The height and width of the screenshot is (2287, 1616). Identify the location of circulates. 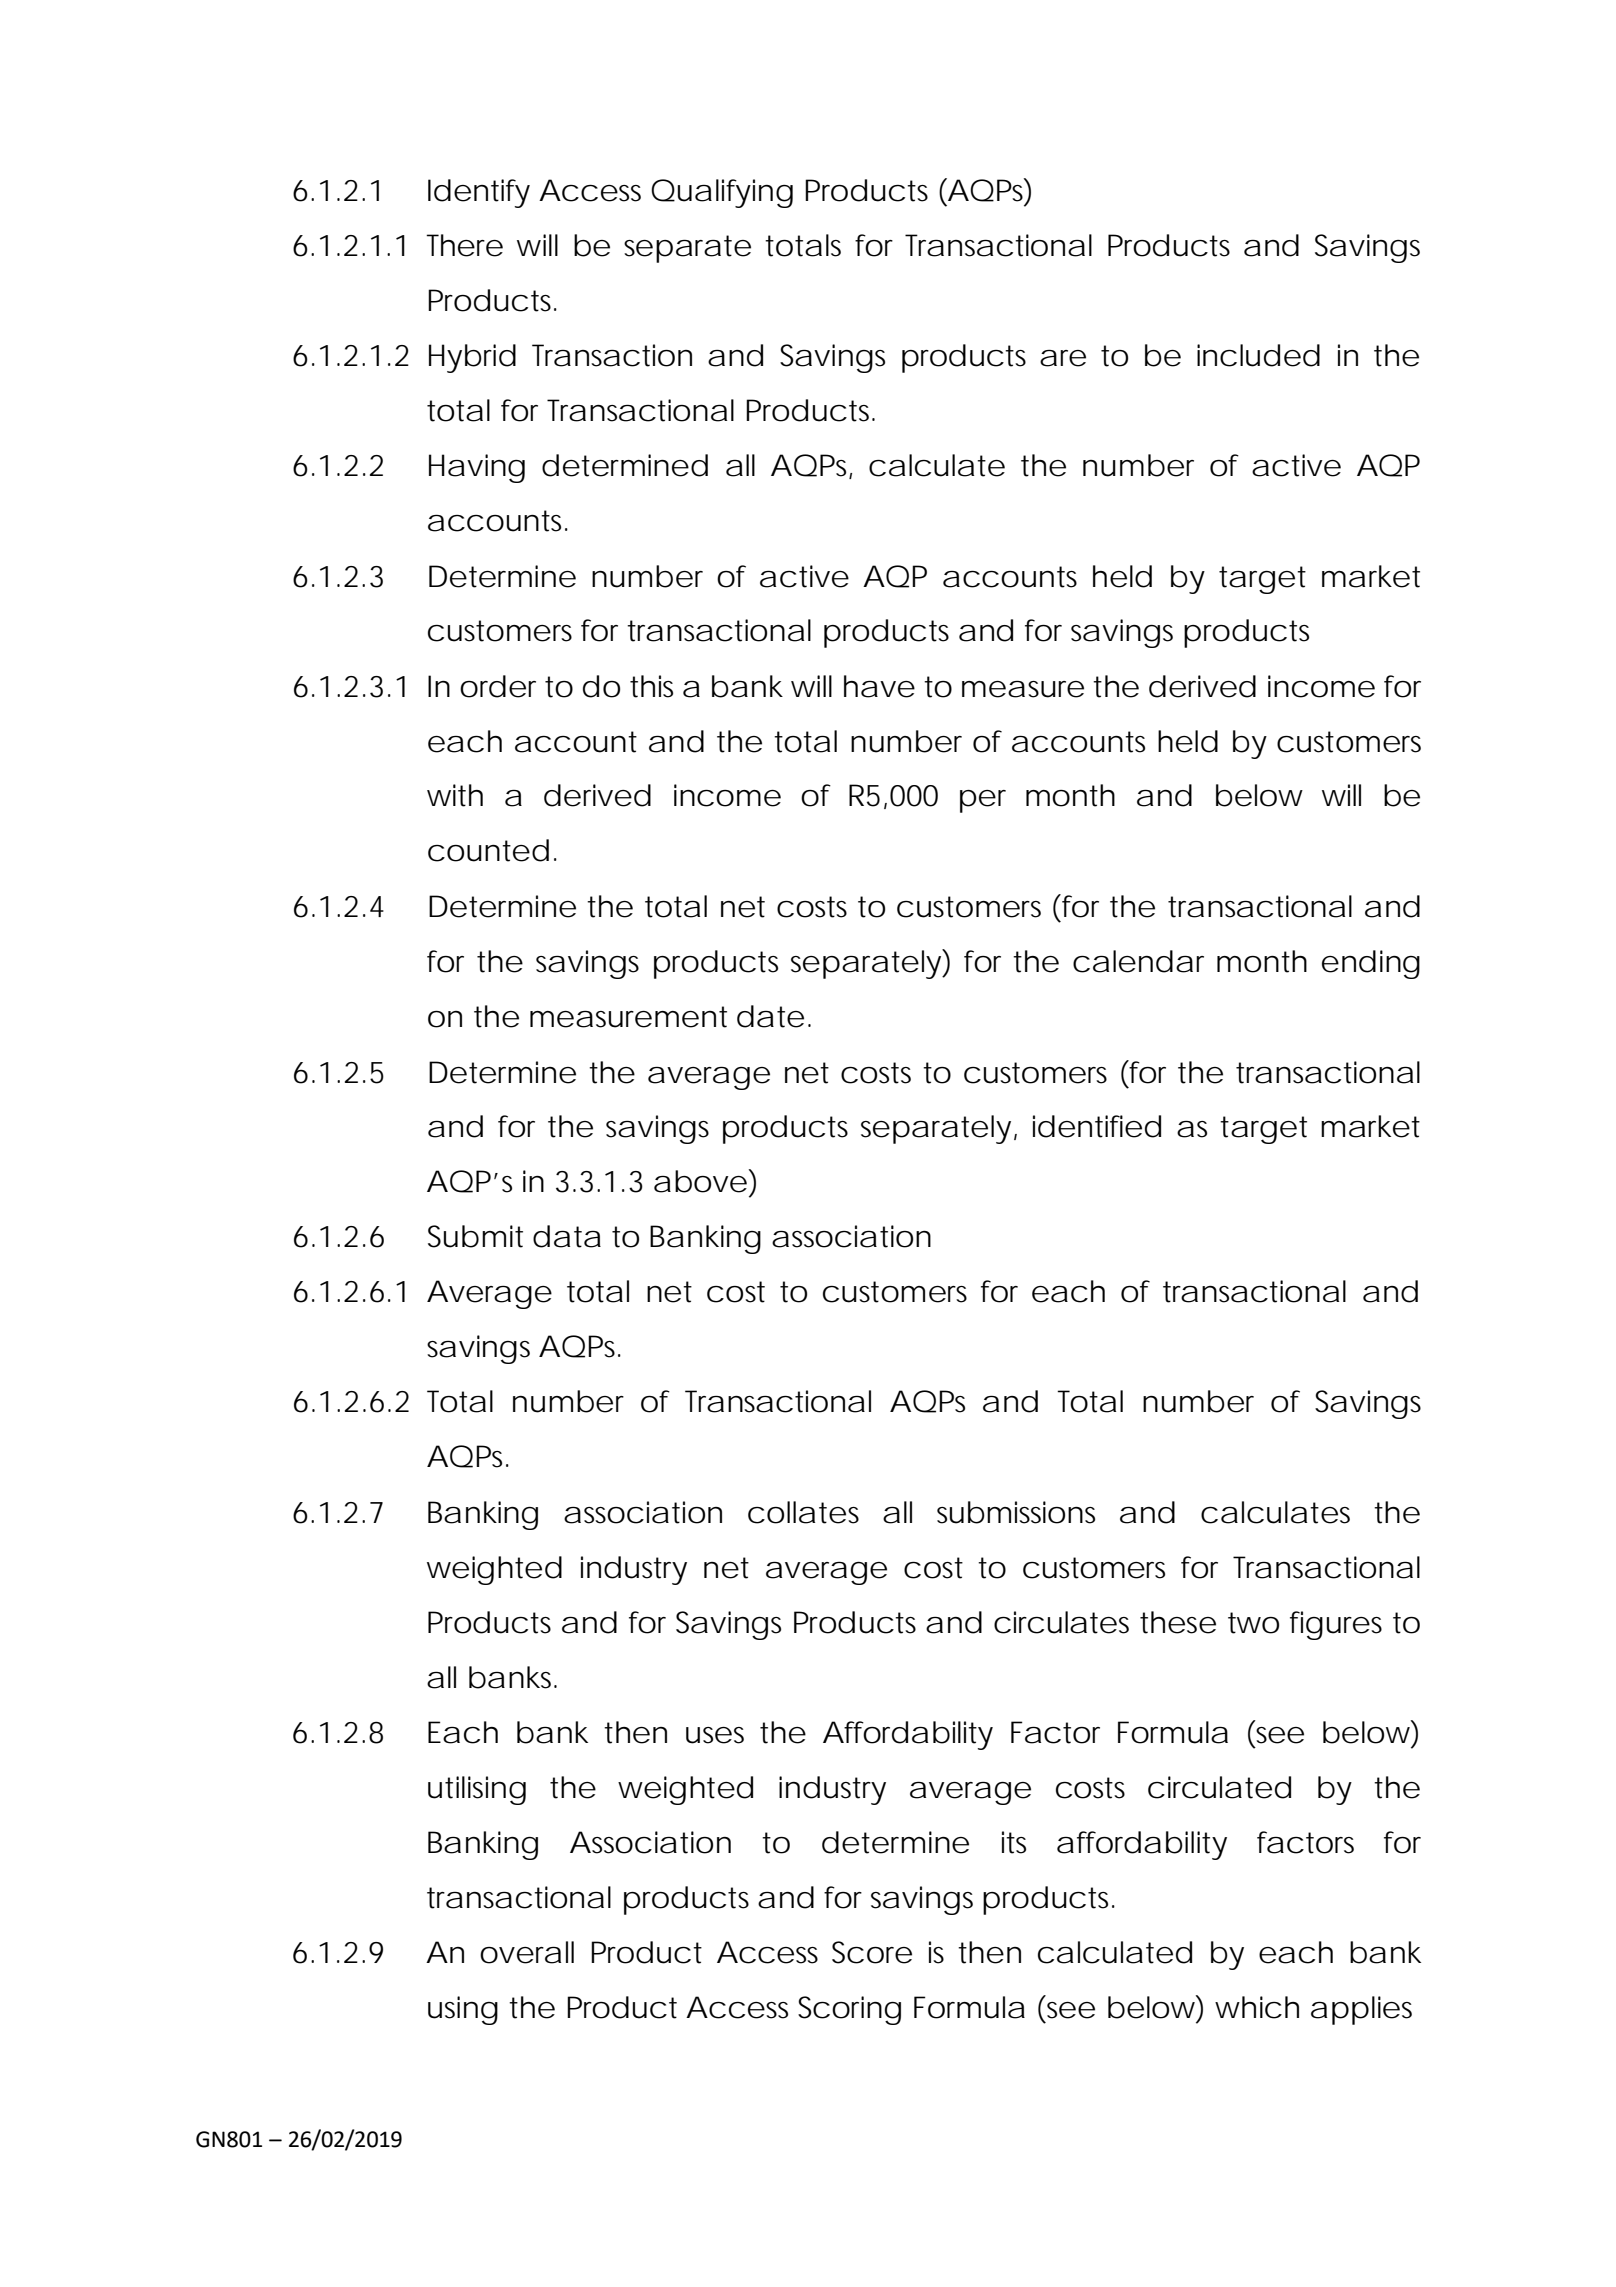
(1061, 1622).
